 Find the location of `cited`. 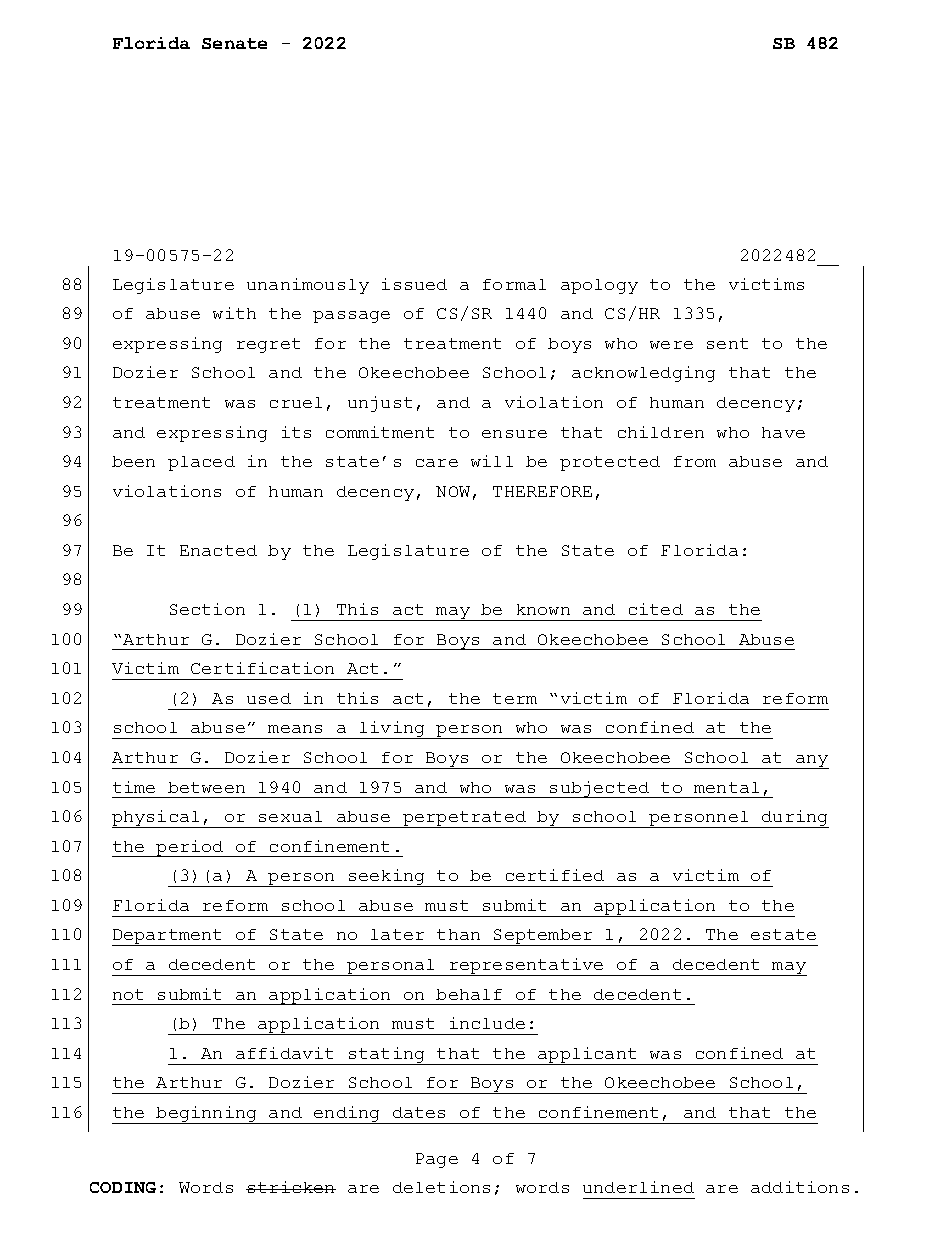

cited is located at coordinates (656, 609).
